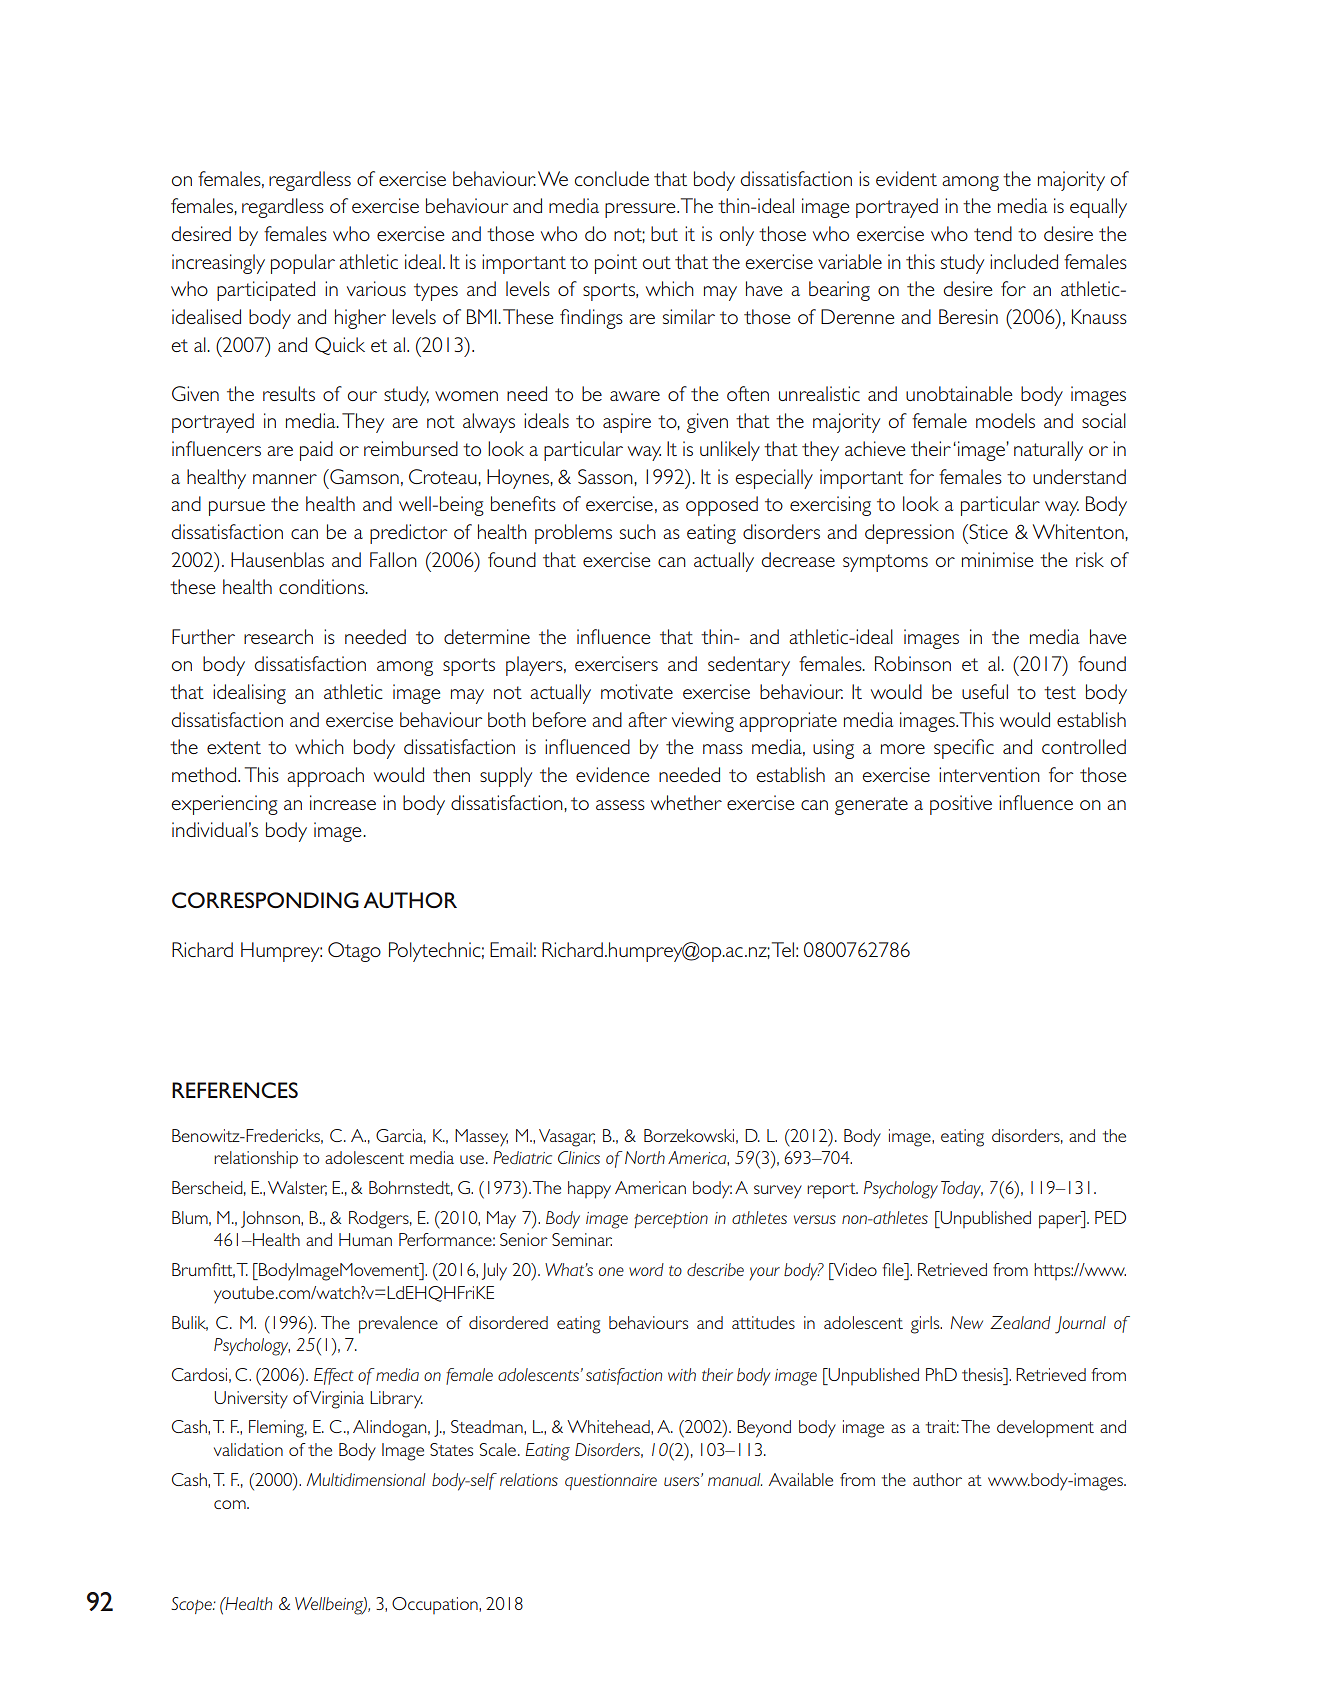 Image resolution: width=1341 pixels, height=1697 pixels. What do you see at coordinates (192, 1605) in the document?
I see `Scope` at bounding box center [192, 1605].
